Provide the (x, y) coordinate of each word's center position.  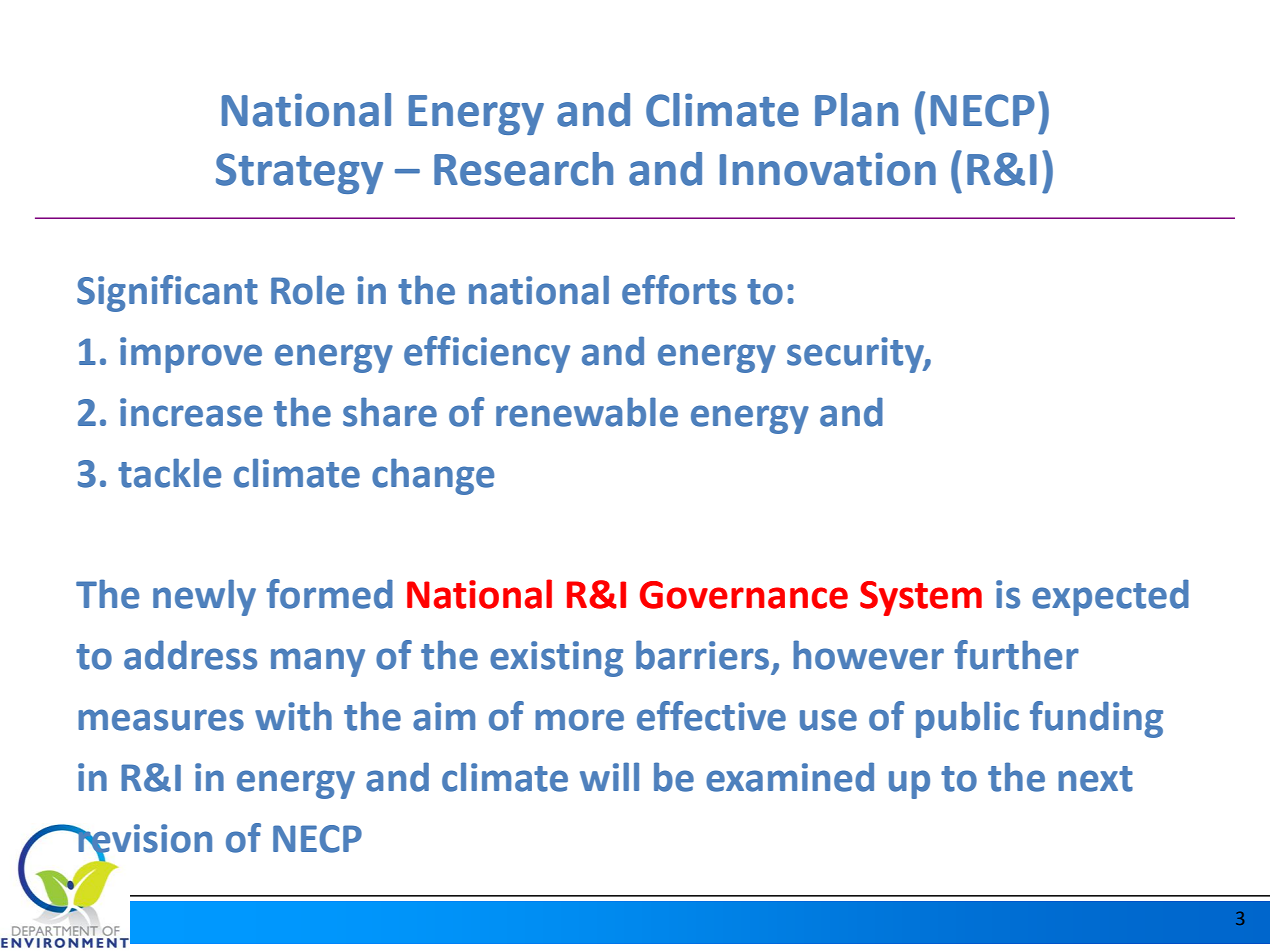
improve (191, 355)
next (1095, 779)
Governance (744, 595)
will (609, 776)
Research (523, 169)
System (921, 598)
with (293, 716)
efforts (679, 290)
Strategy (299, 173)
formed (329, 594)
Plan (856, 110)
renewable (587, 412)
